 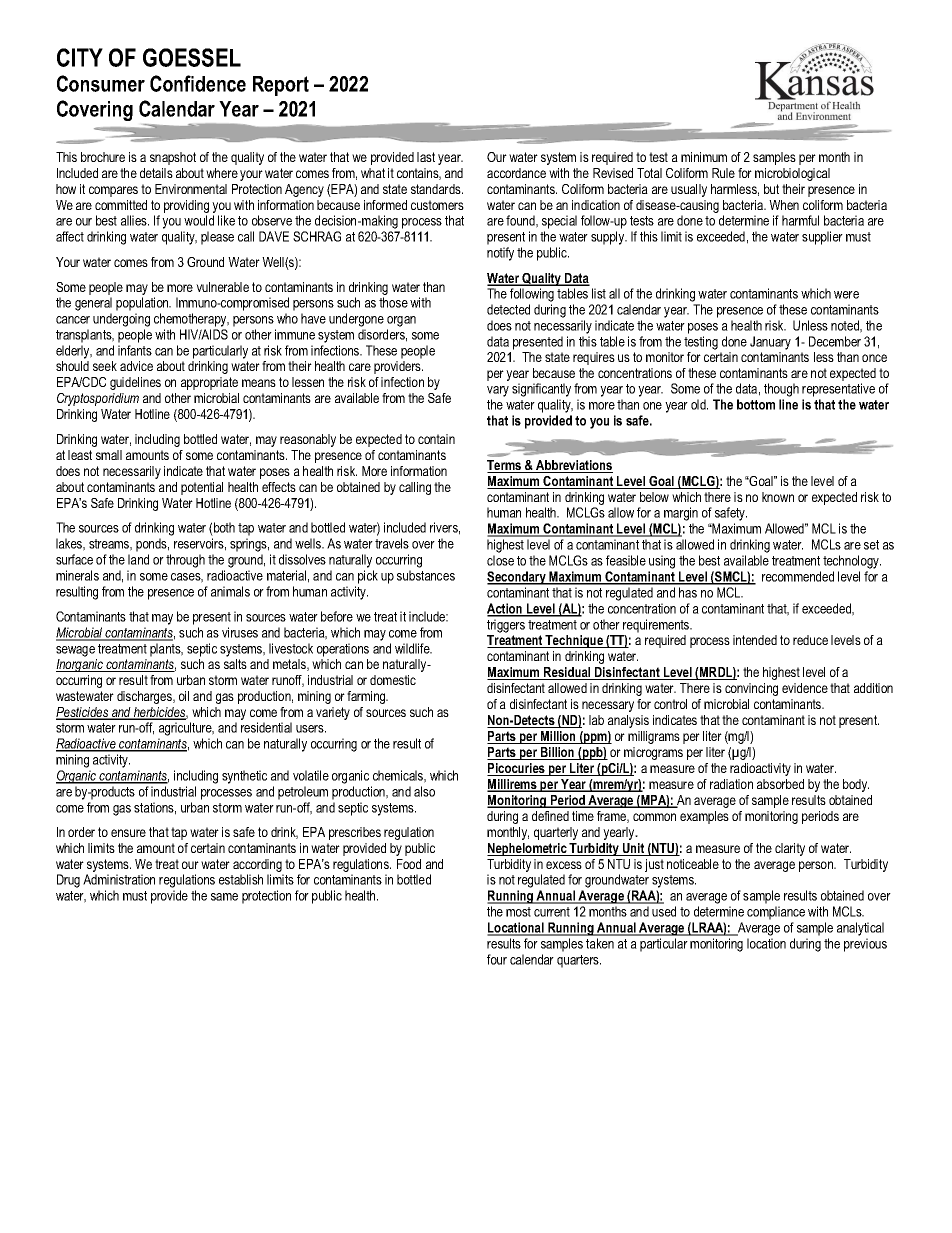 What do you see at coordinates (505, 466) in the screenshot?
I see `Terms` at bounding box center [505, 466].
